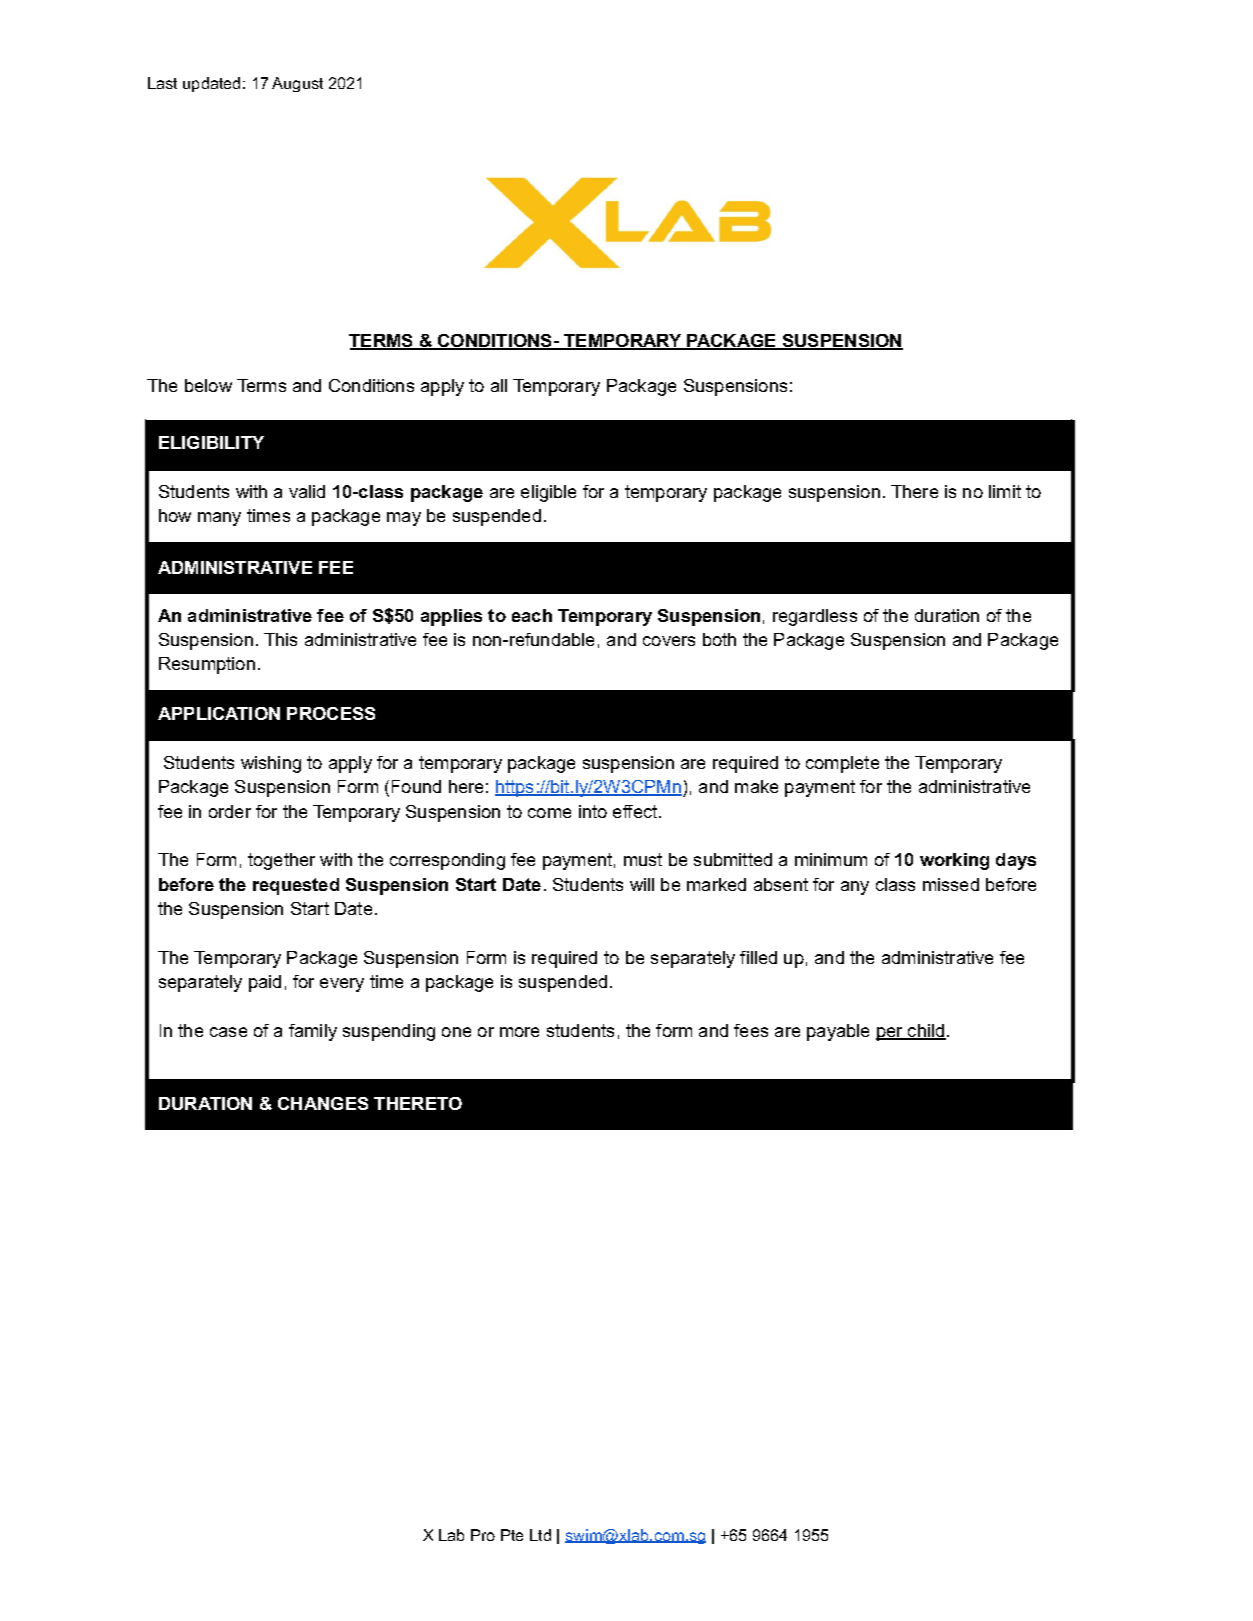  I want to click on covers, so click(669, 641).
